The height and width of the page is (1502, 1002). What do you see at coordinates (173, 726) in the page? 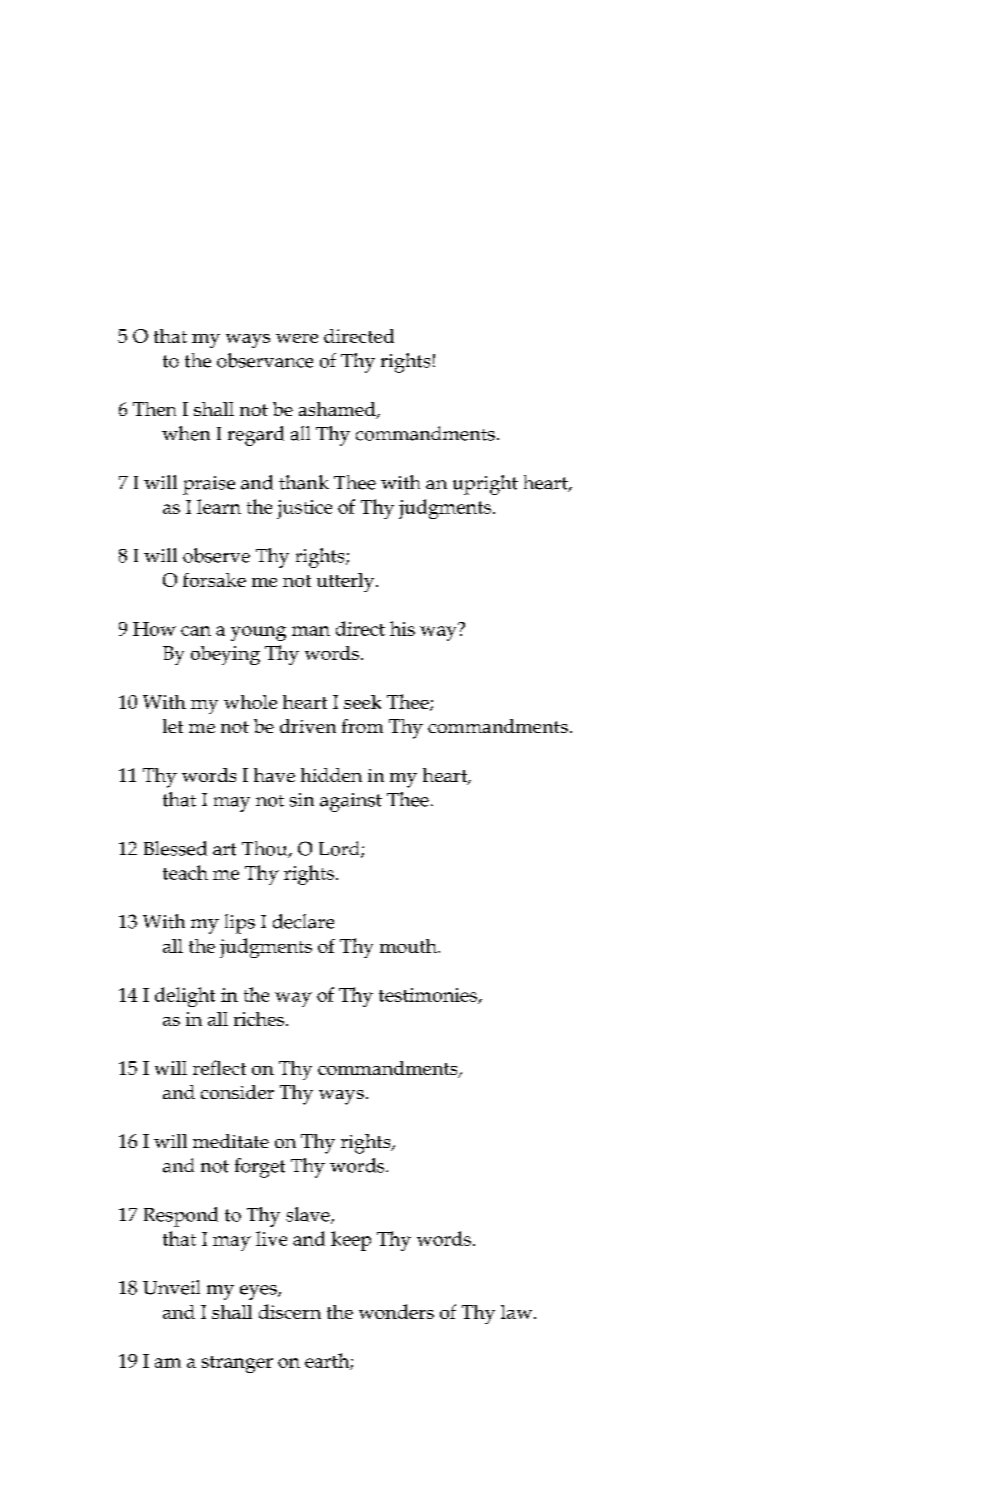
I see `let` at bounding box center [173, 726].
